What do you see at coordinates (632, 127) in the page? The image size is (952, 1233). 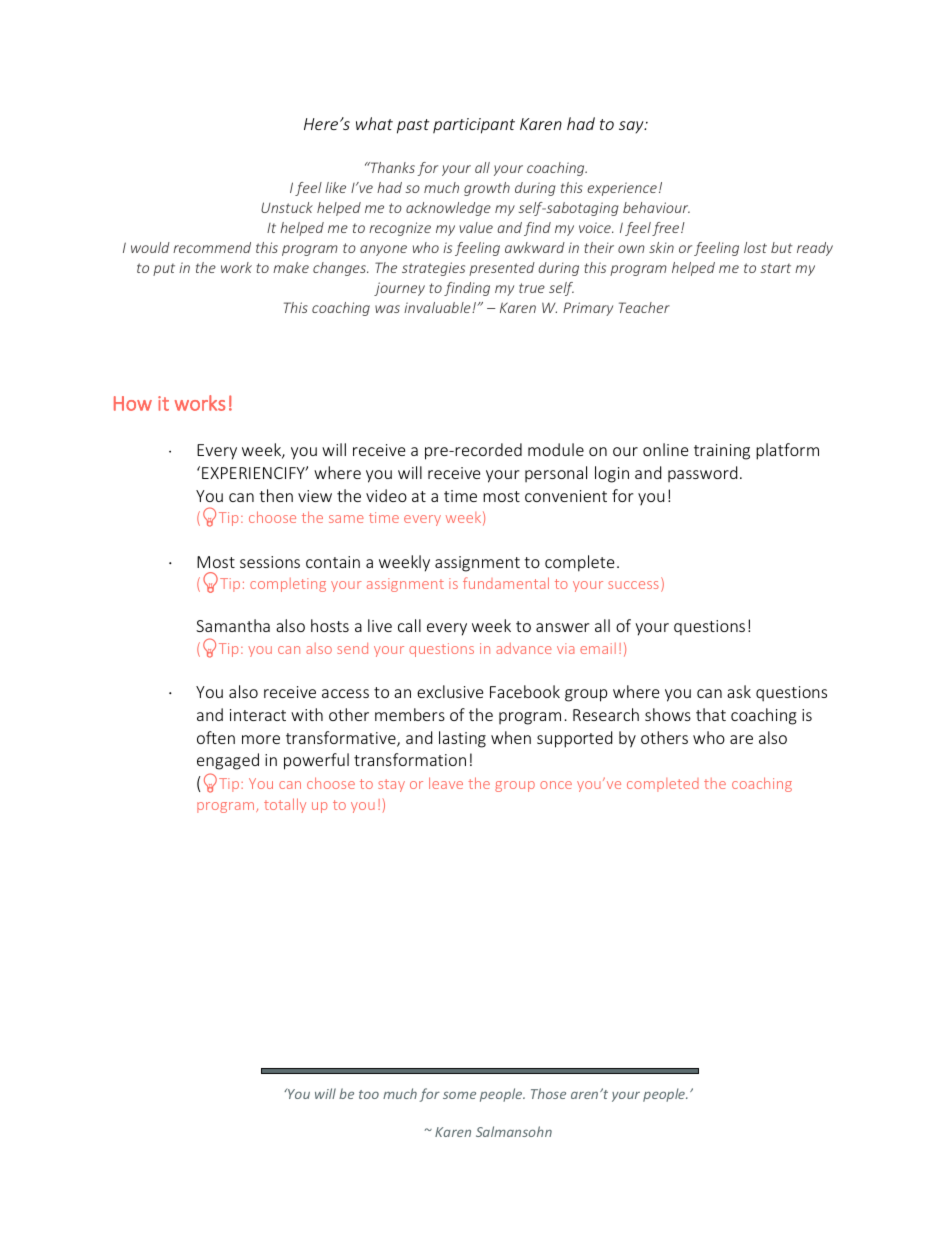 I see `say` at bounding box center [632, 127].
